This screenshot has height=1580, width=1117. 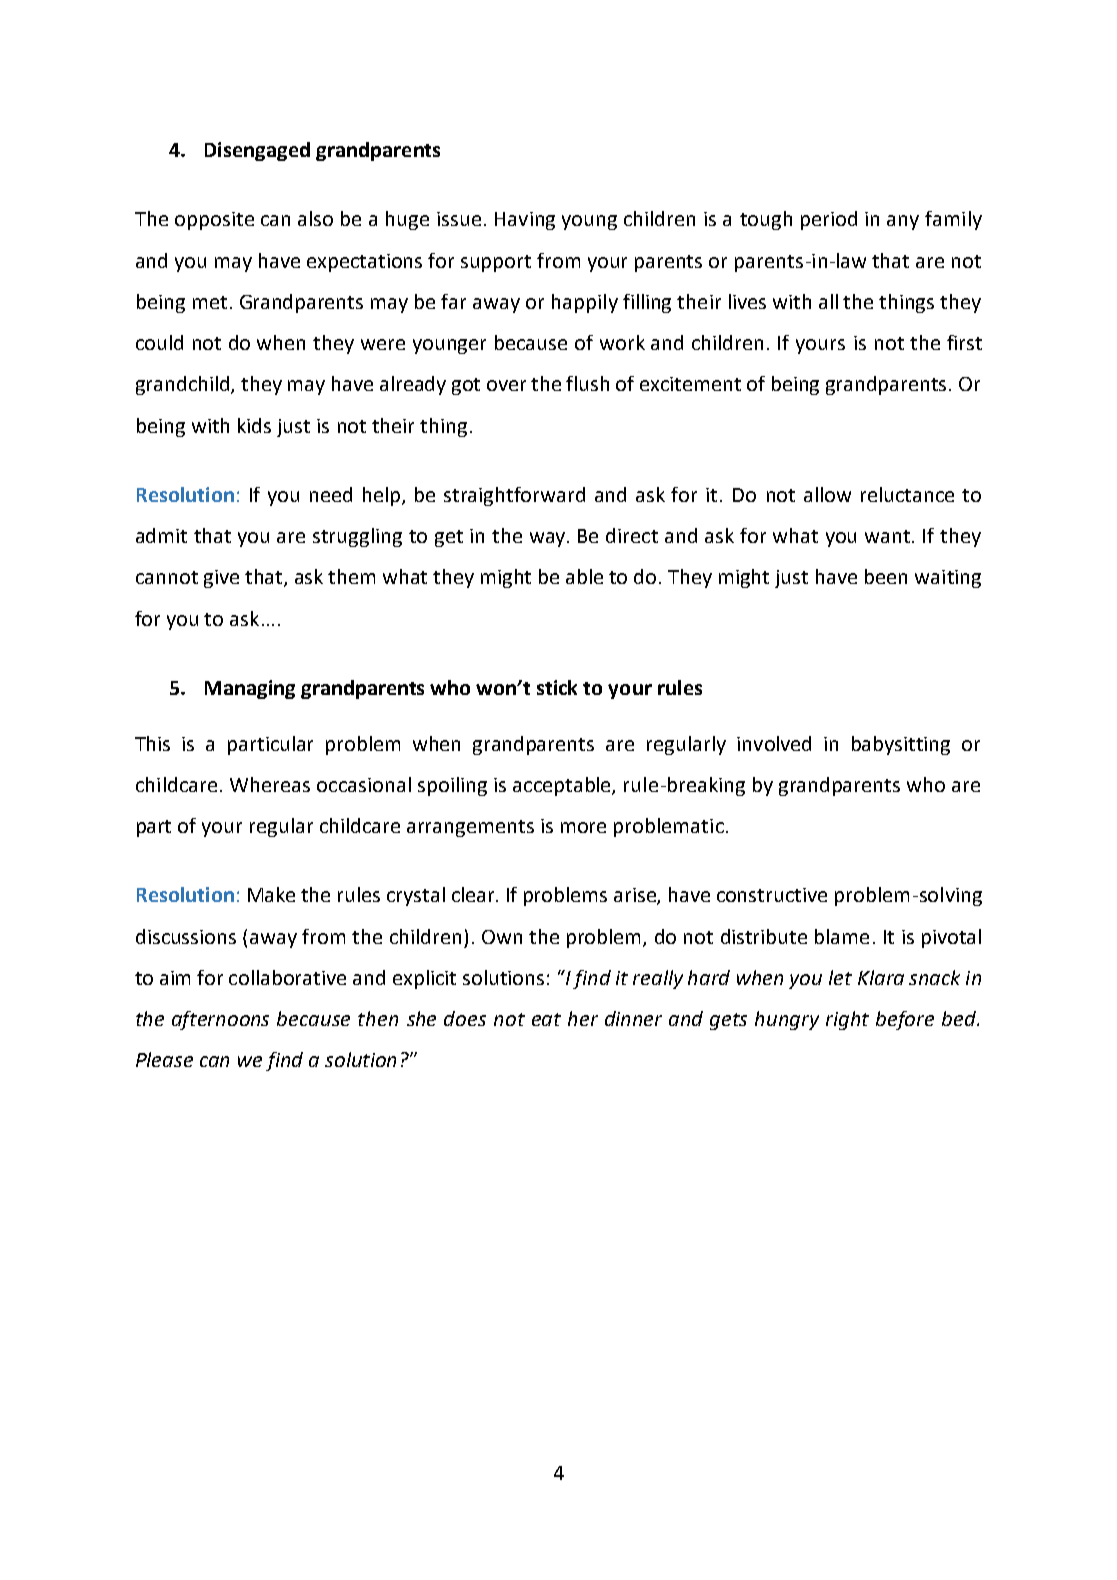 What do you see at coordinates (257, 151) in the screenshot?
I see `Disengaged` at bounding box center [257, 151].
